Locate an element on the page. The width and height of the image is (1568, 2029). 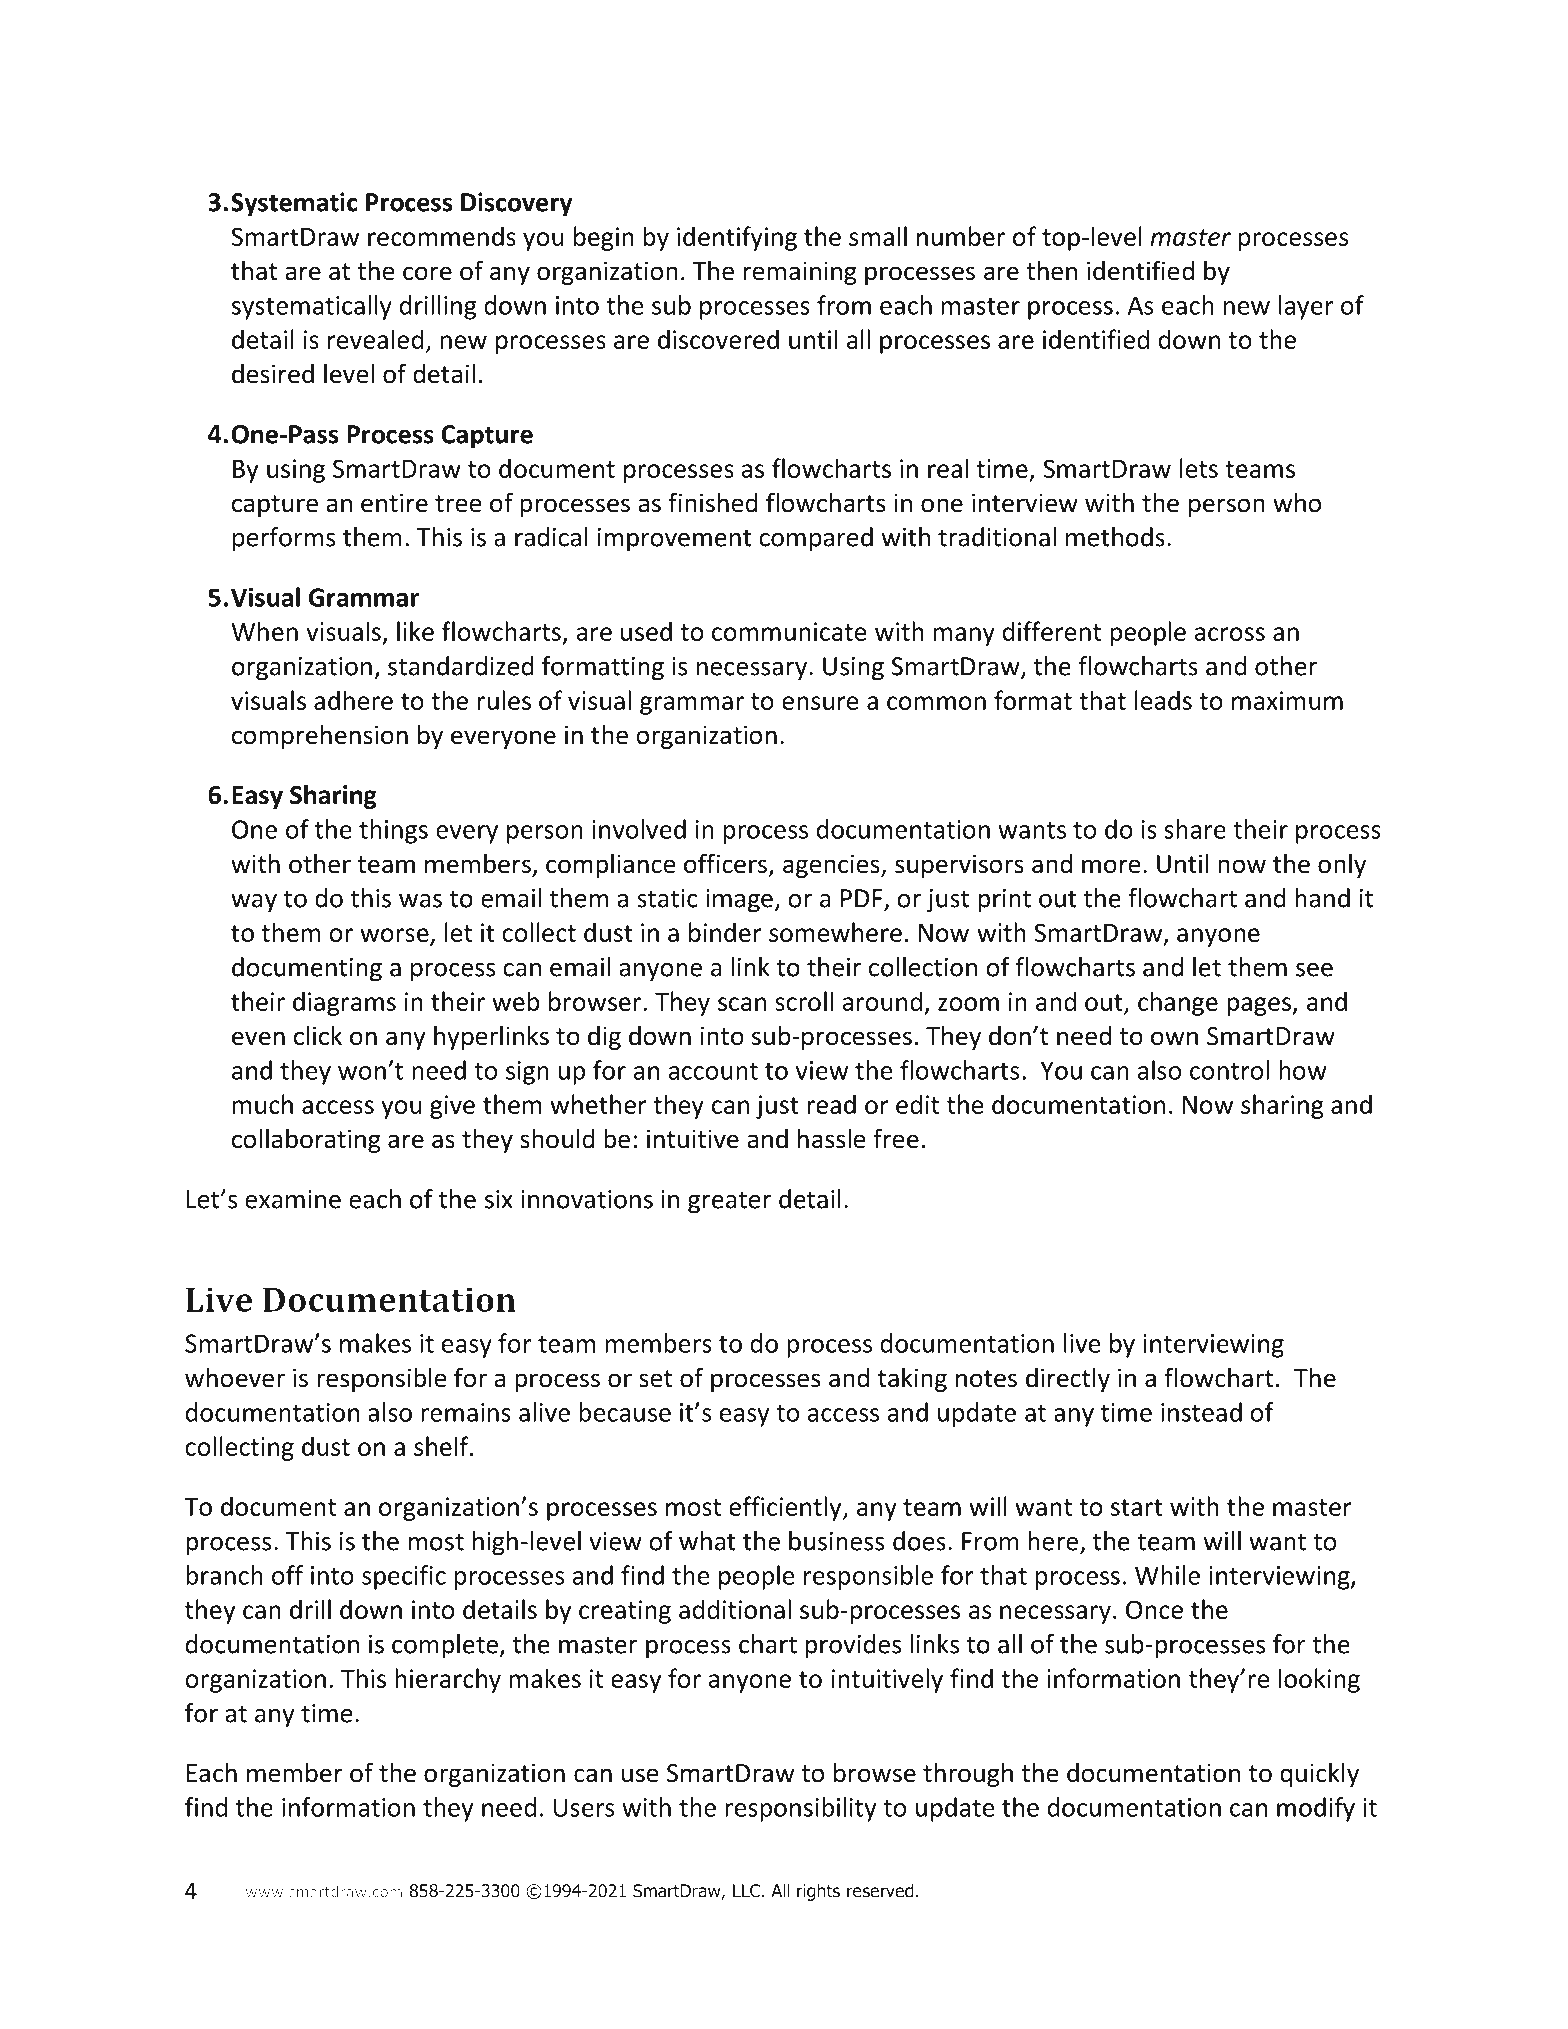
remaining is located at coordinates (800, 273).
